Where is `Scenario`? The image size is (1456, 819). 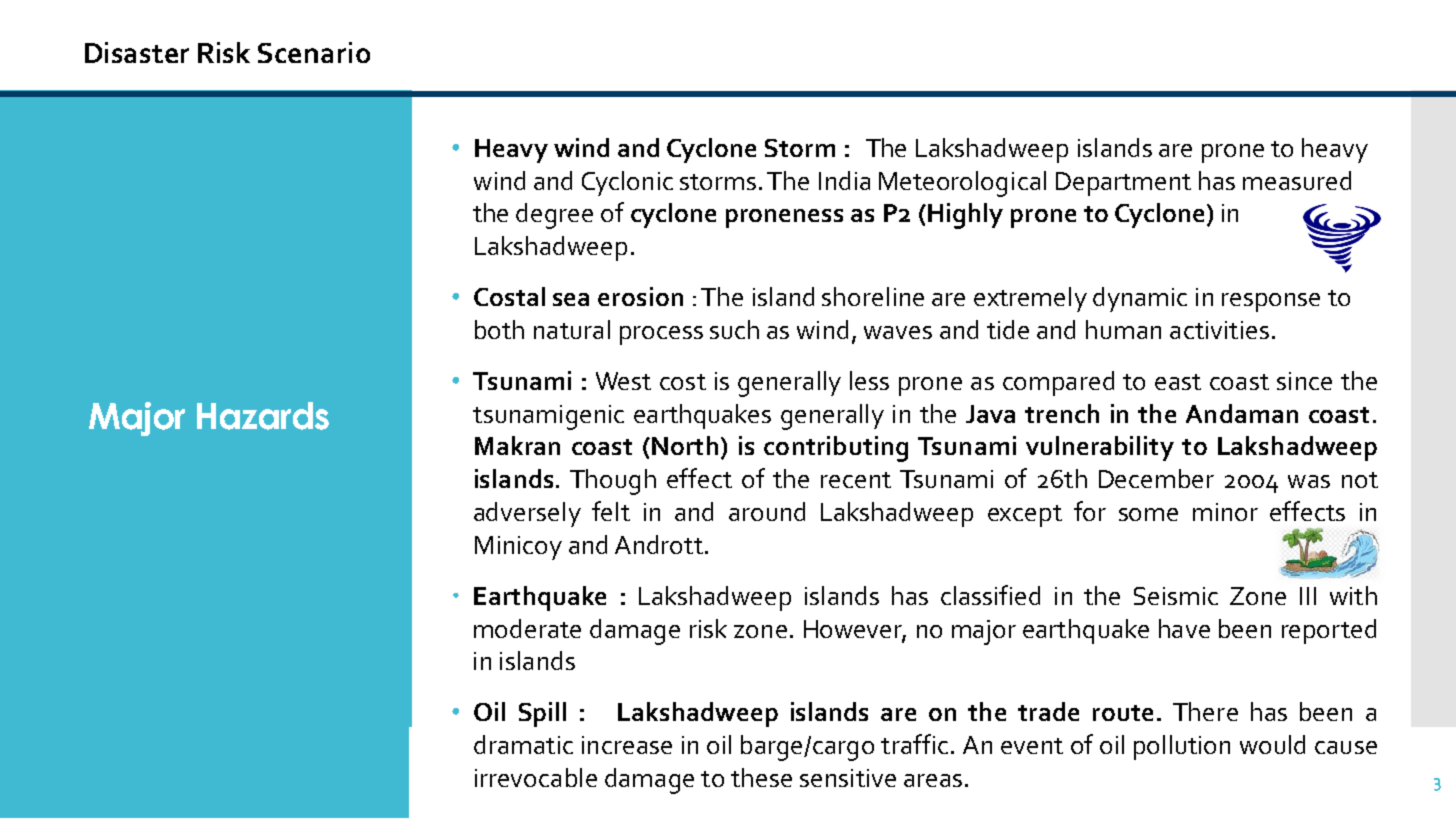 Scenario is located at coordinates (314, 52).
